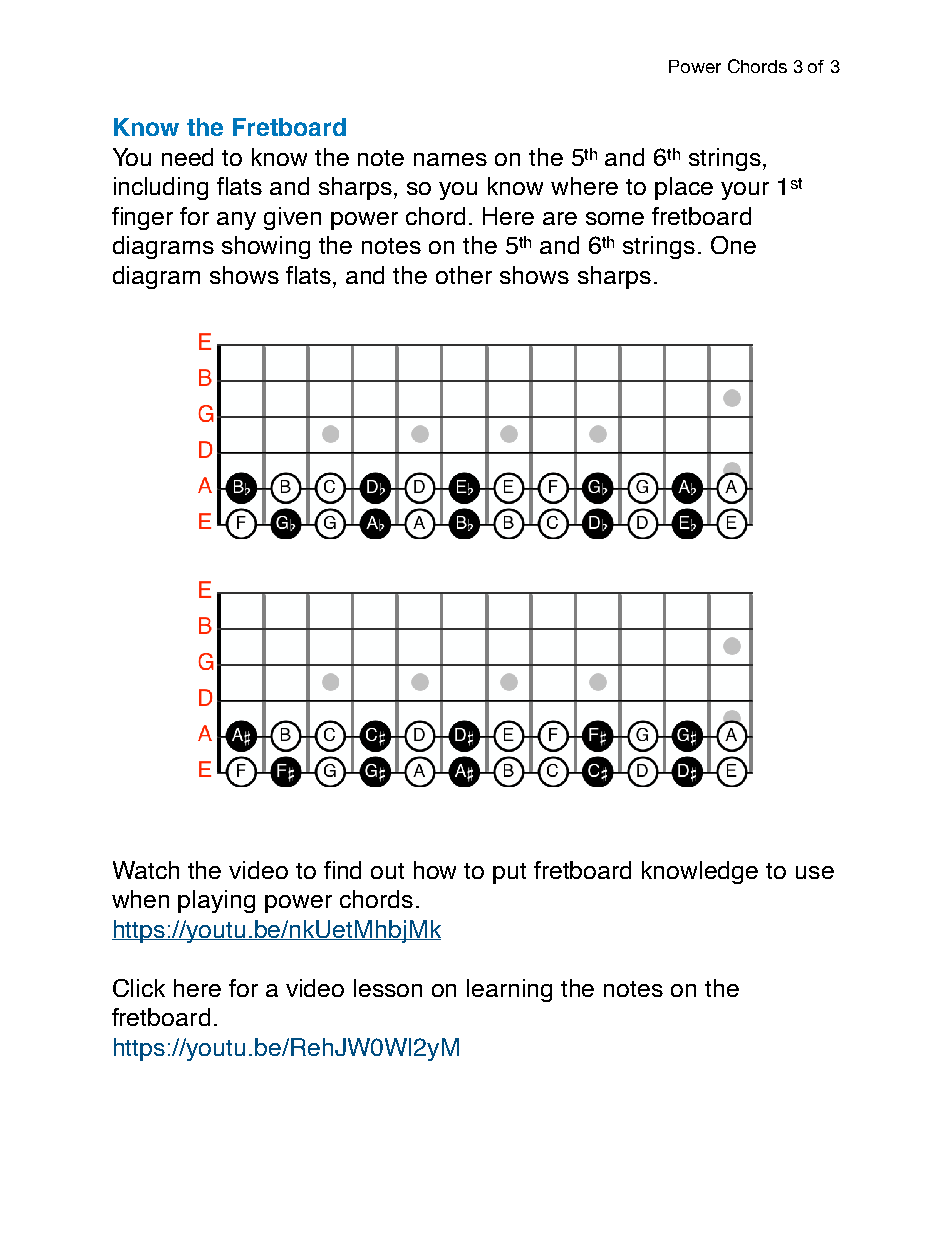  I want to click on other, so click(464, 275).
